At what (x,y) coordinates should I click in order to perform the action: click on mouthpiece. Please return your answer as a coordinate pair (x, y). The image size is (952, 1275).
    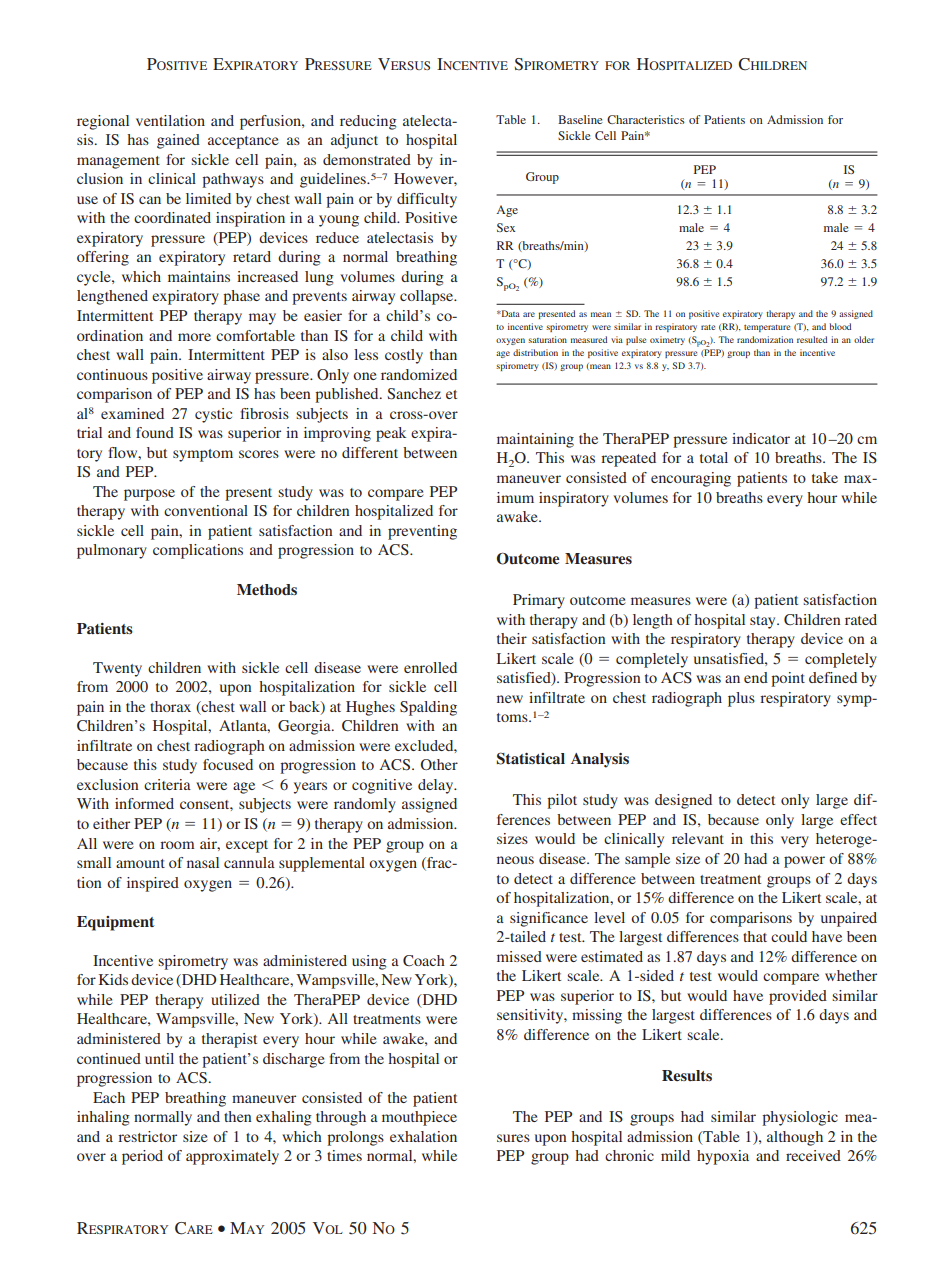
    Looking at the image, I should click on (419, 1118).
